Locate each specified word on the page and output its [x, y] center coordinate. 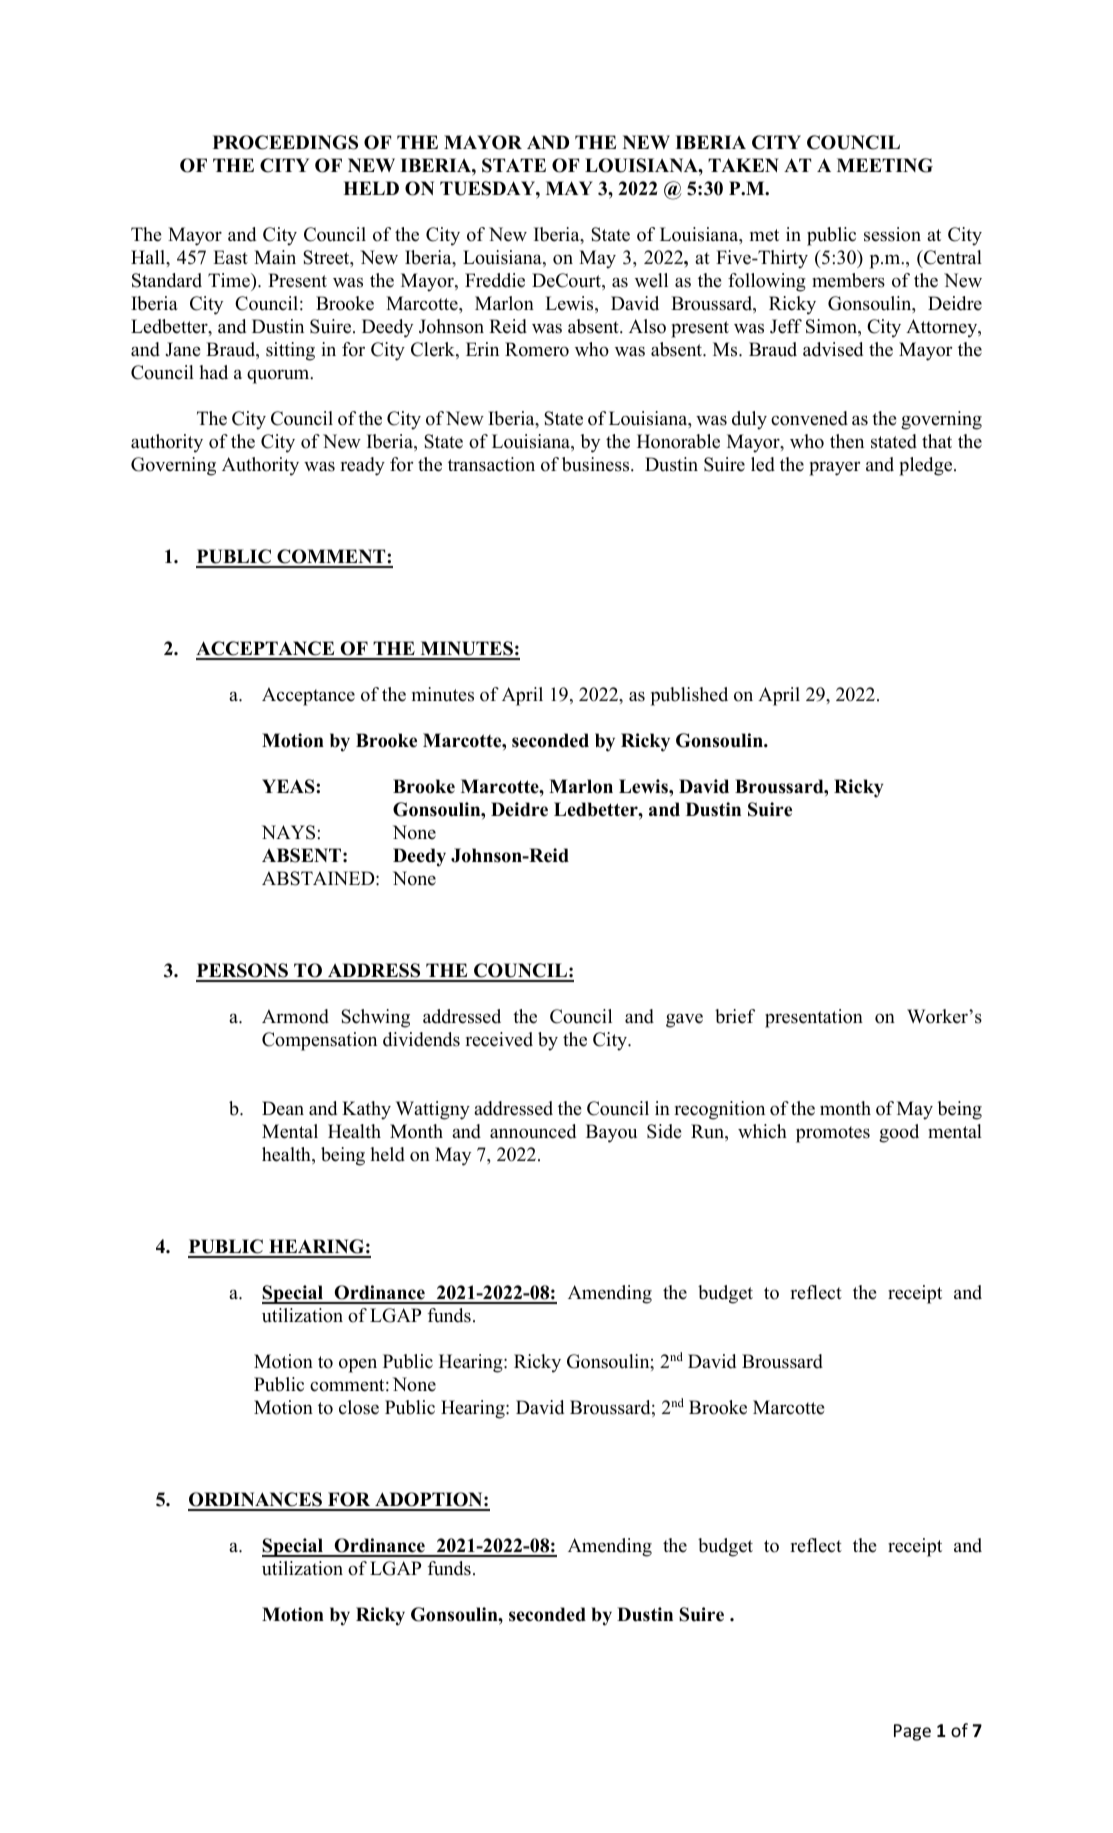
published [689, 696]
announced [533, 1131]
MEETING [885, 165]
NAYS [288, 832]
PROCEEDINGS [285, 142]
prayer [834, 468]
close [359, 1407]
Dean [283, 1108]
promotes [833, 1134]
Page [912, 1732]
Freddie [495, 280]
